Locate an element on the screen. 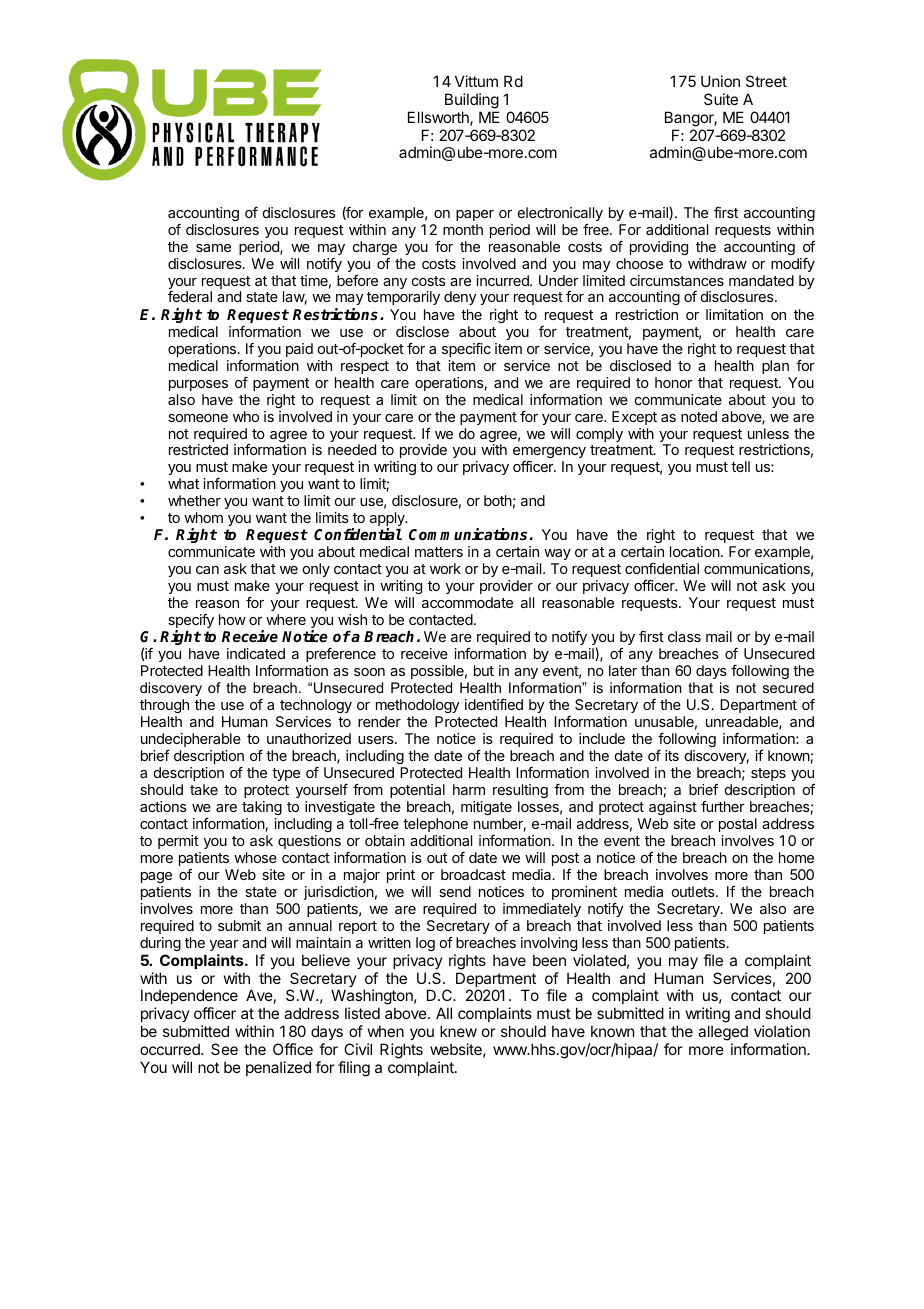  alleged is located at coordinates (723, 1034).
